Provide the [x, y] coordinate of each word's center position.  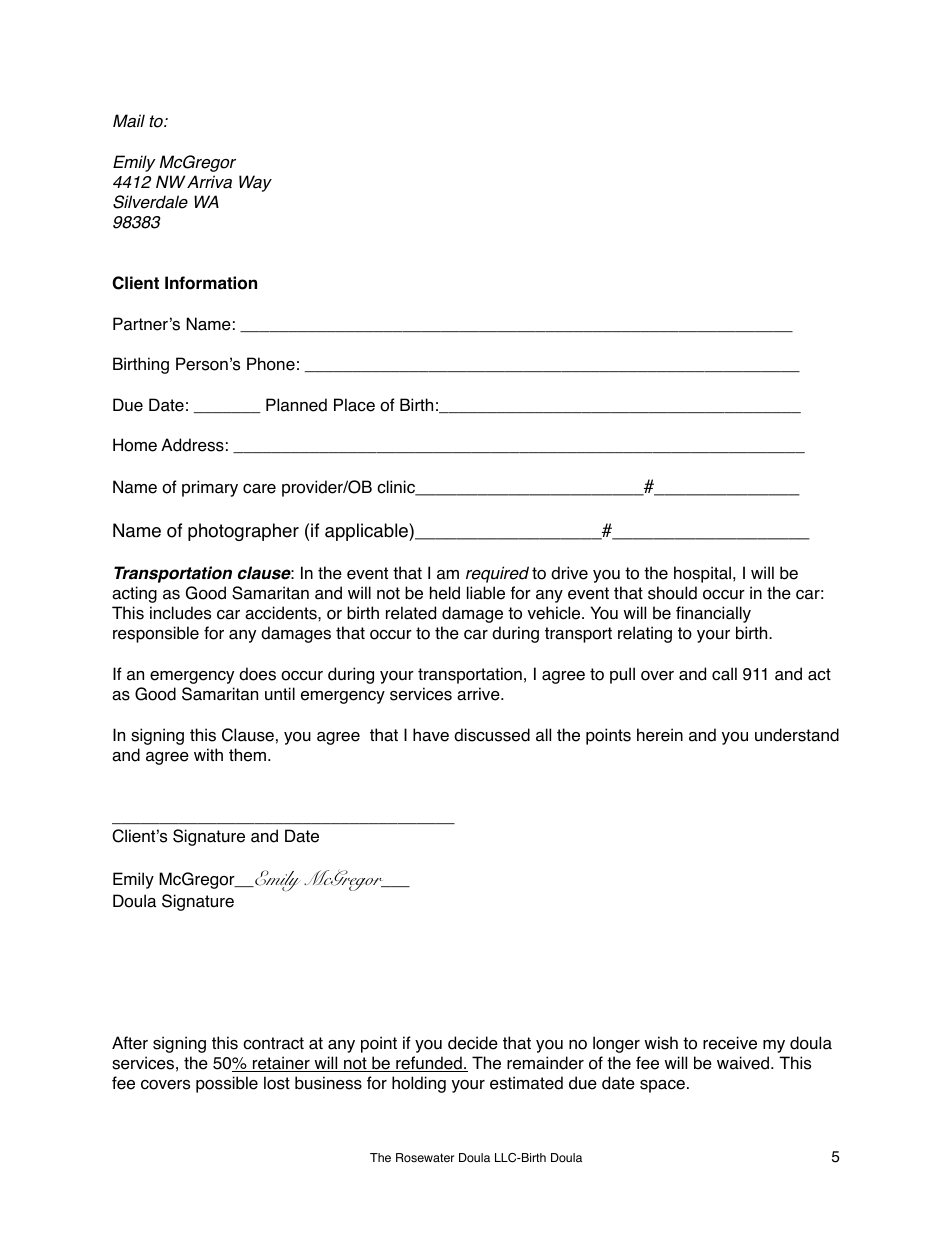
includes [180, 613]
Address [192, 445]
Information [211, 283]
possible [227, 1084]
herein [660, 735]
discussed [492, 735]
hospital [702, 574]
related [411, 613]
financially [713, 614]
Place [354, 405]
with [208, 754]
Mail [129, 121]
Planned [296, 405]
